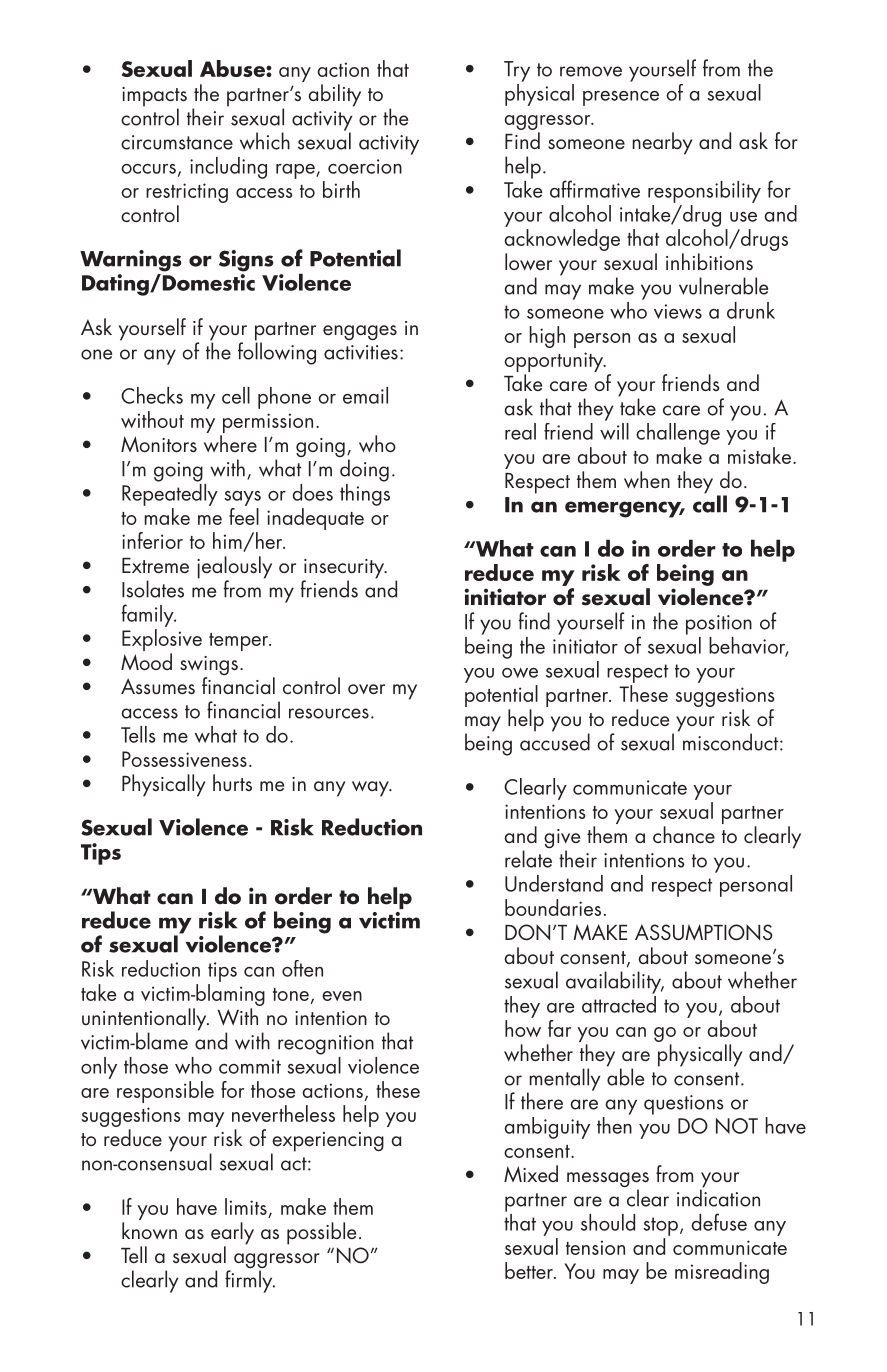 Image resolution: width=887 pixels, height=1372 pixels. I want to click on impacts, so click(154, 98).
